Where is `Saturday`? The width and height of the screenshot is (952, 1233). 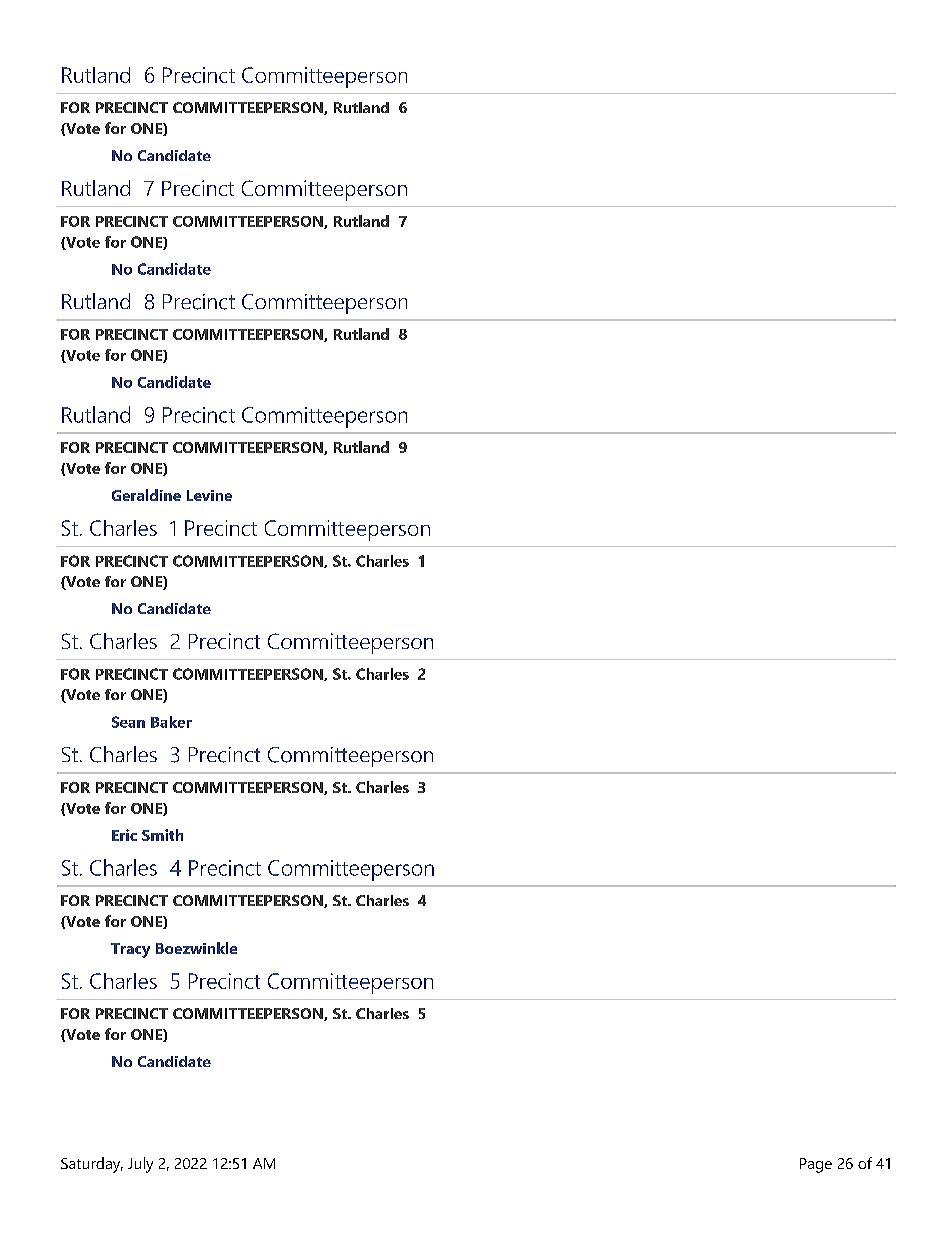
Saturday is located at coordinates (92, 1165).
